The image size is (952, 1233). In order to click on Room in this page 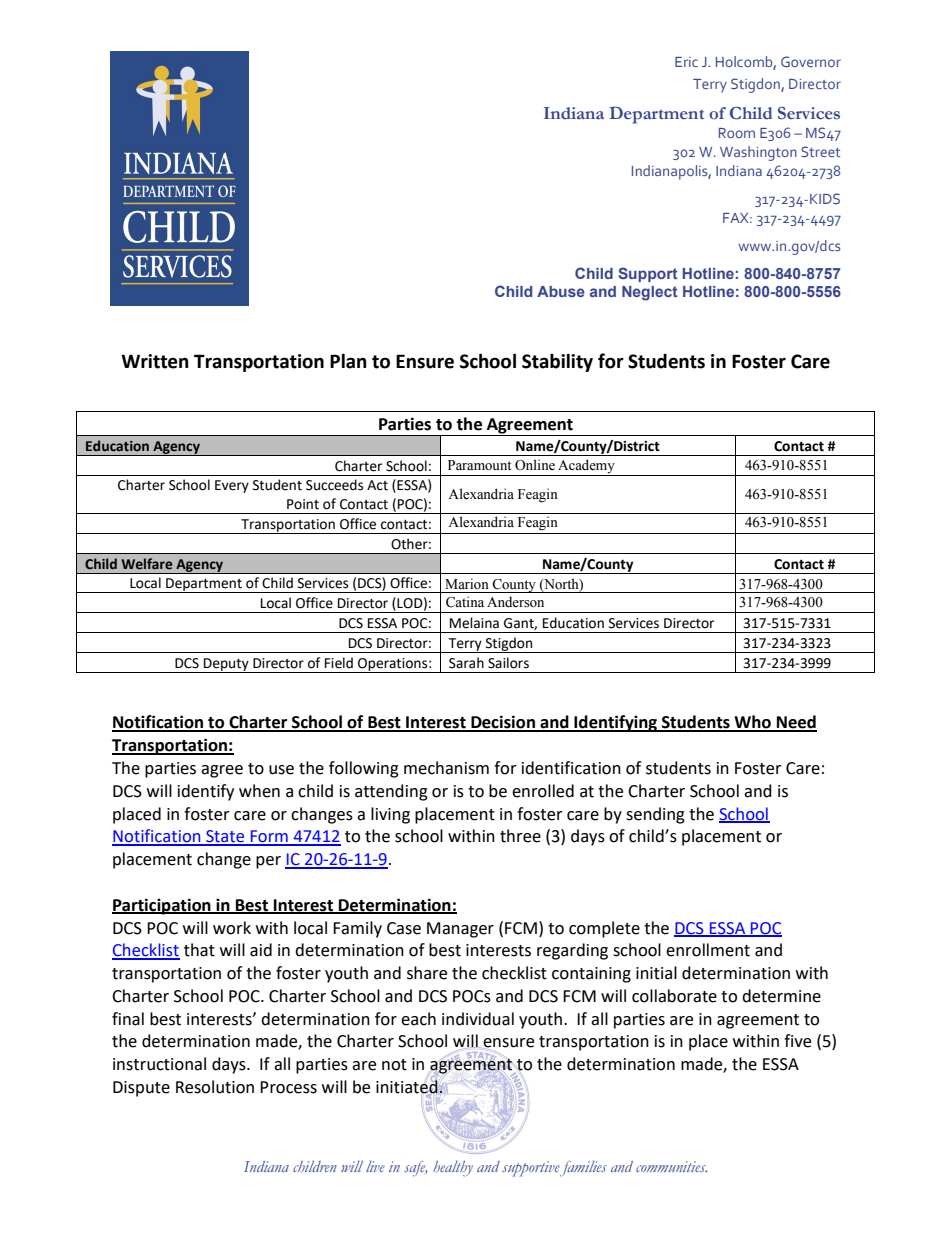, I will do `click(737, 133)`.
